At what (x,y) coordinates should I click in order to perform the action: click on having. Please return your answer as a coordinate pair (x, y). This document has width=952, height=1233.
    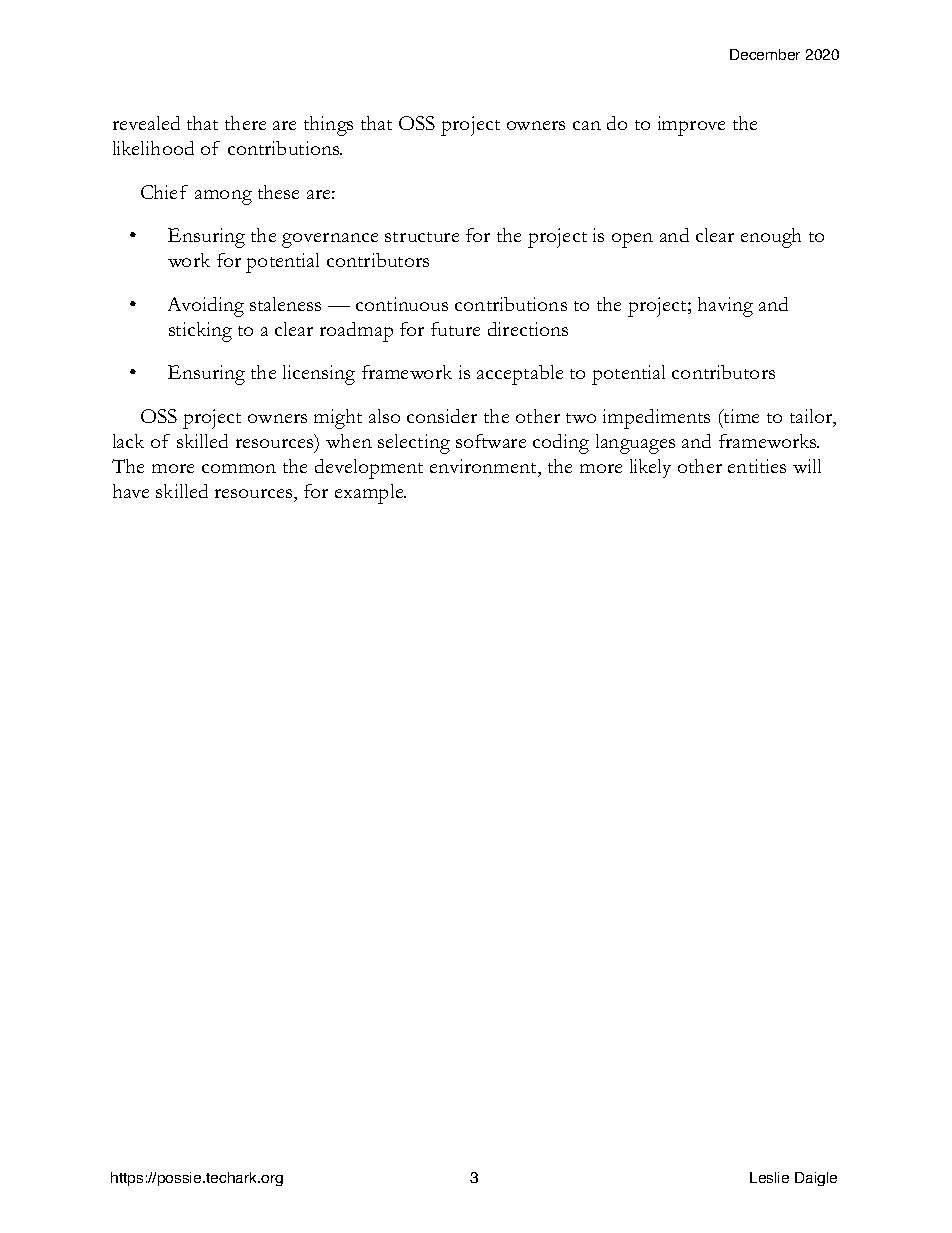
    Looking at the image, I should click on (725, 307).
